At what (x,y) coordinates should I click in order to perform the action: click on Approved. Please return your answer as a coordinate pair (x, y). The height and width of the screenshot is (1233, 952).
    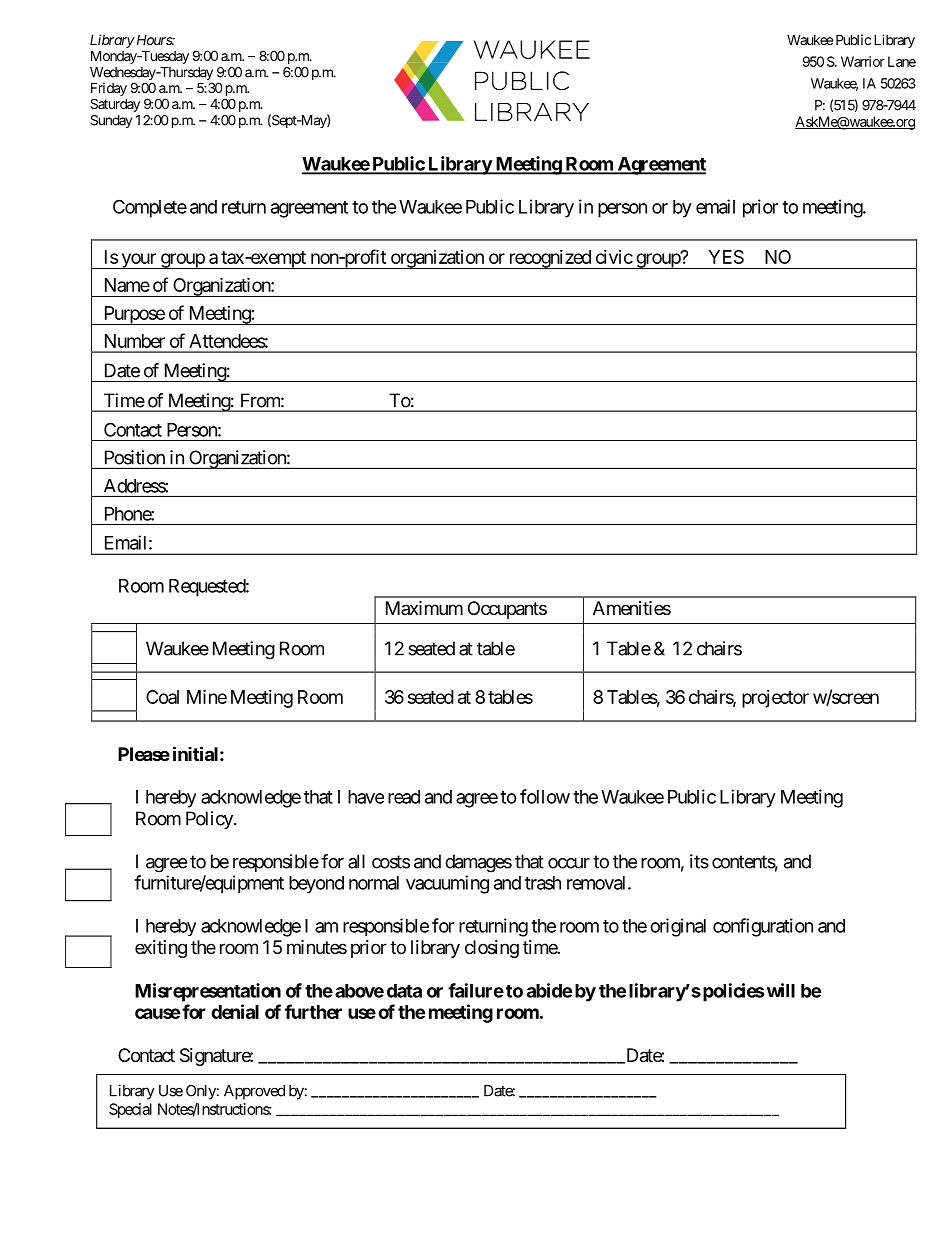
    Looking at the image, I should click on (254, 1092).
